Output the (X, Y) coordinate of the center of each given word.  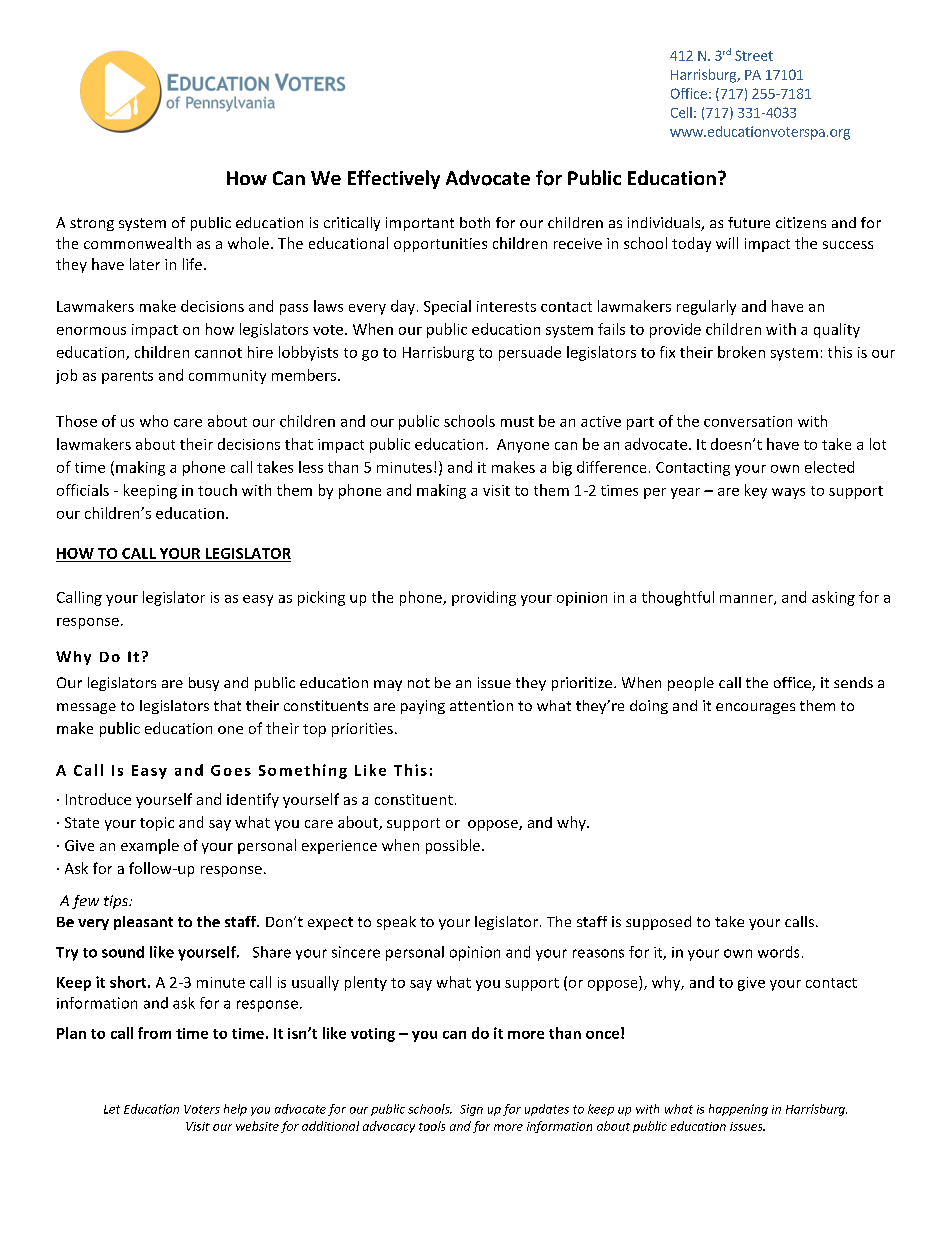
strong (92, 224)
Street (754, 55)
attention (481, 705)
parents (127, 377)
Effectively (394, 179)
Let (112, 1109)
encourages (755, 708)
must (517, 422)
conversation (748, 421)
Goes (231, 770)
